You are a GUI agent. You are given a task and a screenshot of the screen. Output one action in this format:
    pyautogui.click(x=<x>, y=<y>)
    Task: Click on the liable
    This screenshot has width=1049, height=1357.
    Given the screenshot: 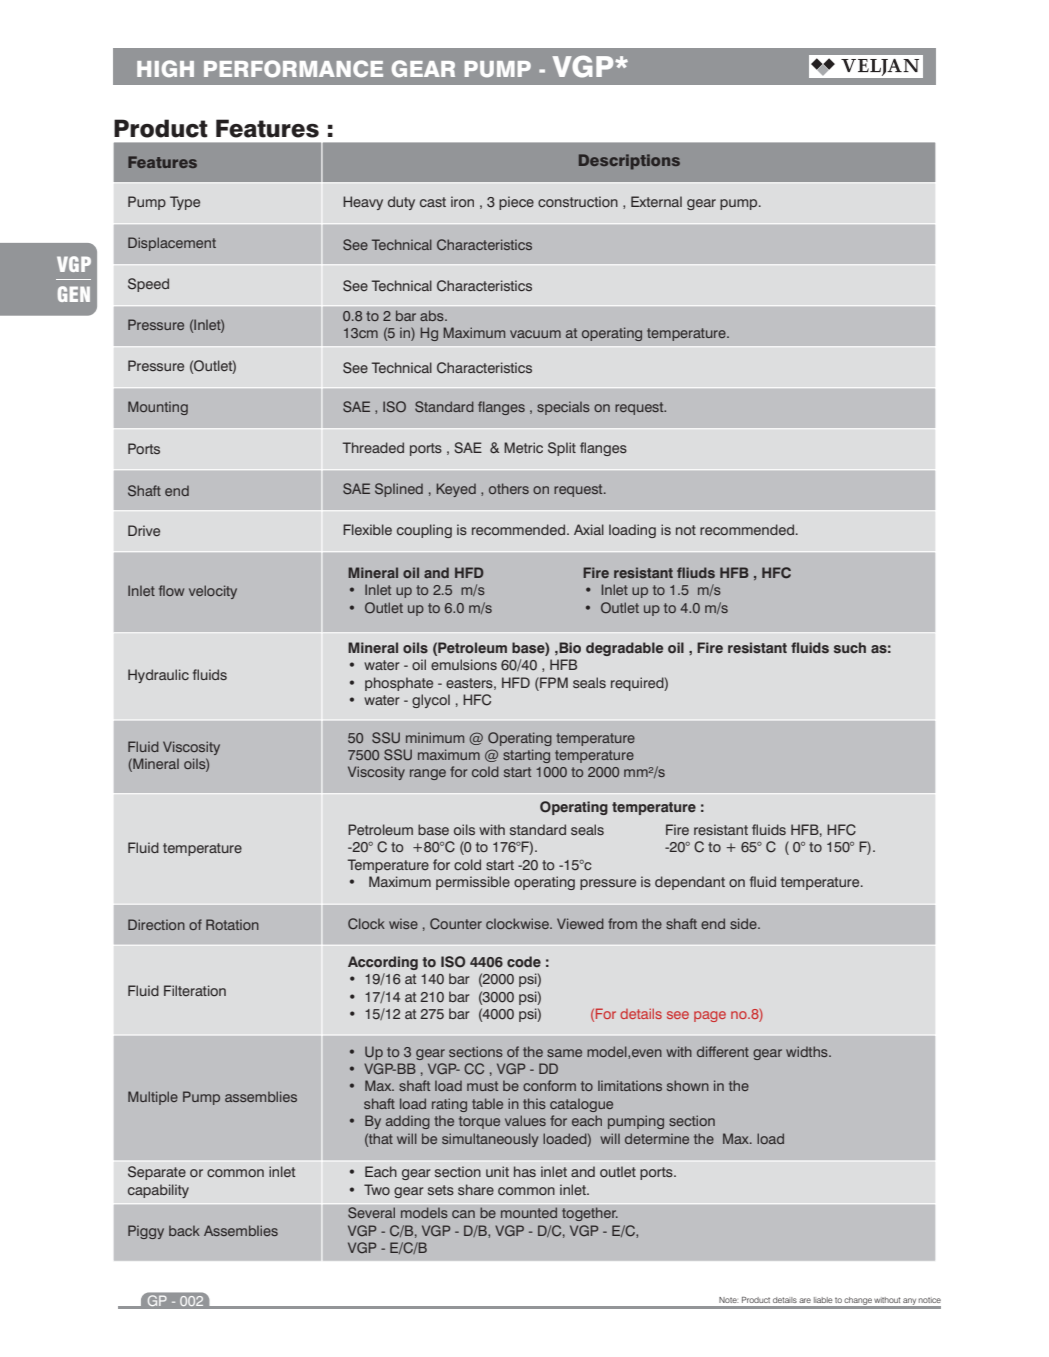 What is the action you would take?
    pyautogui.click(x=823, y=1300)
